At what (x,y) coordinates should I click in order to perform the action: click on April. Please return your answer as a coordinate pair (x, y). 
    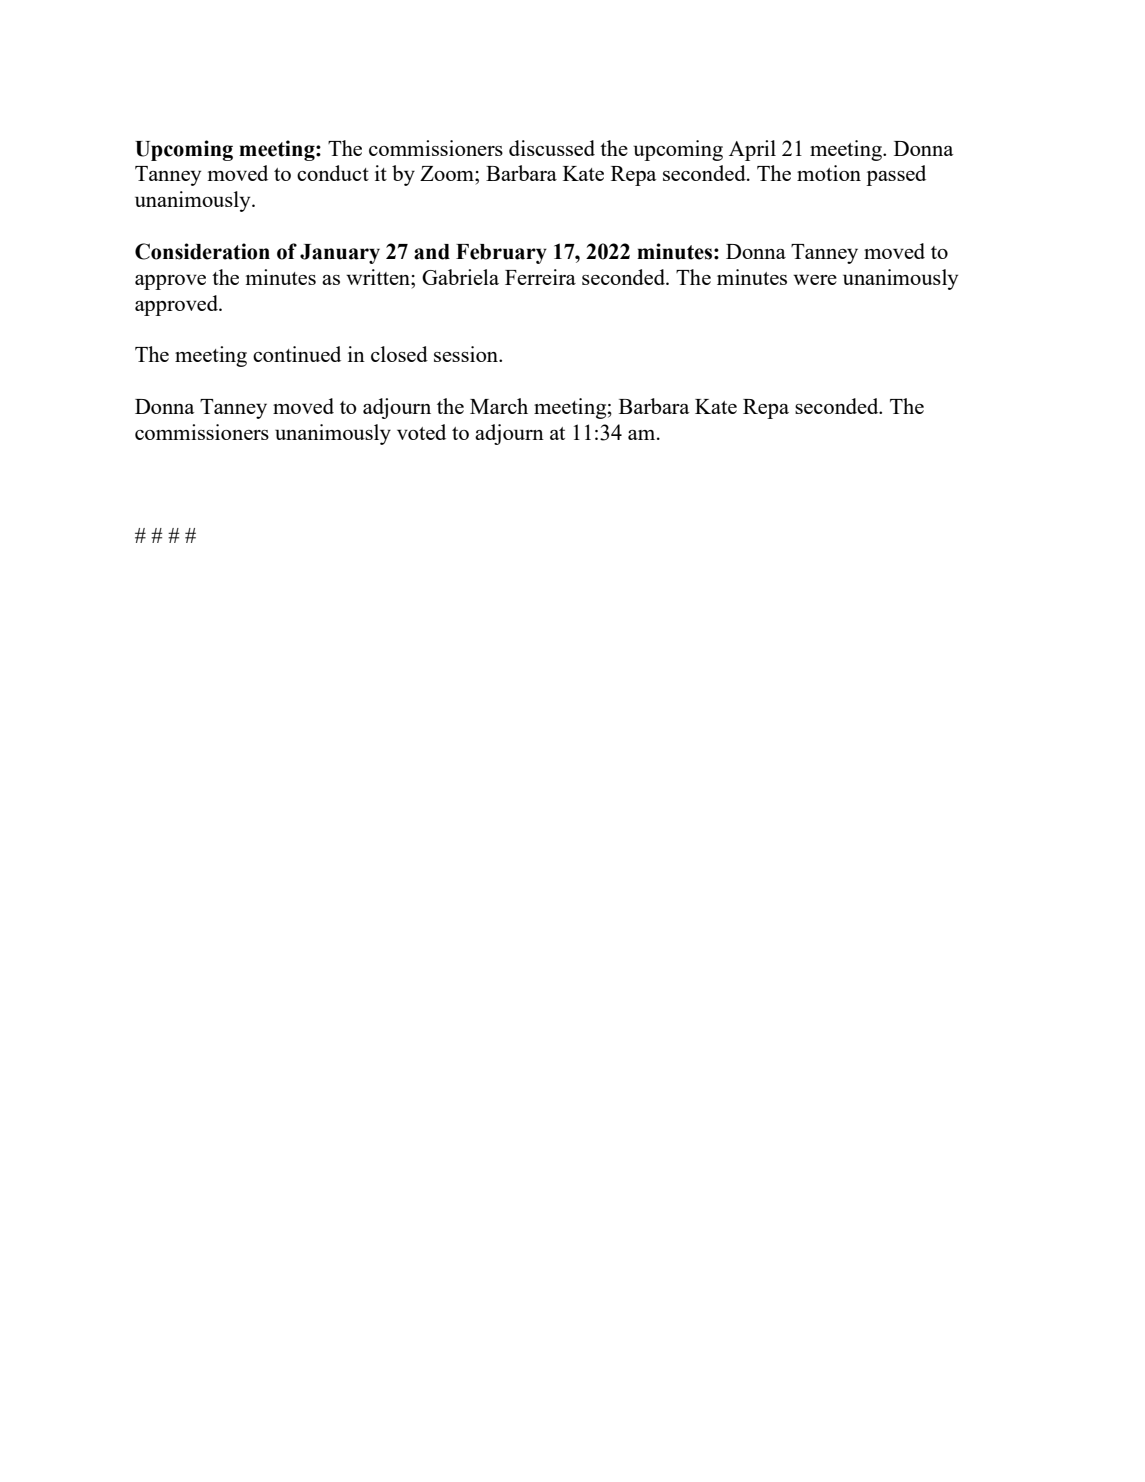
    Looking at the image, I should click on (752, 150).
